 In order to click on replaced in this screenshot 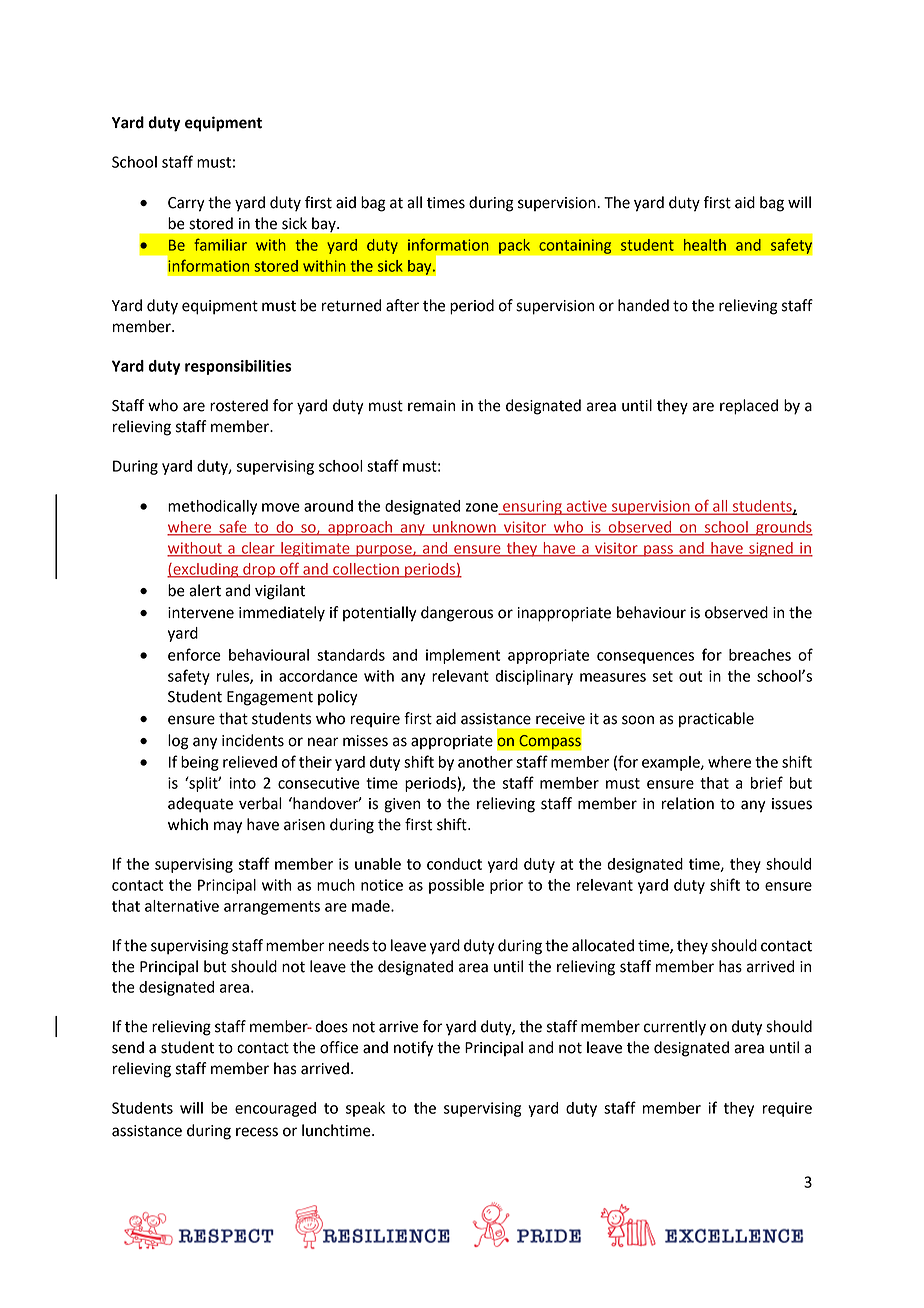, I will do `click(749, 407)`.
